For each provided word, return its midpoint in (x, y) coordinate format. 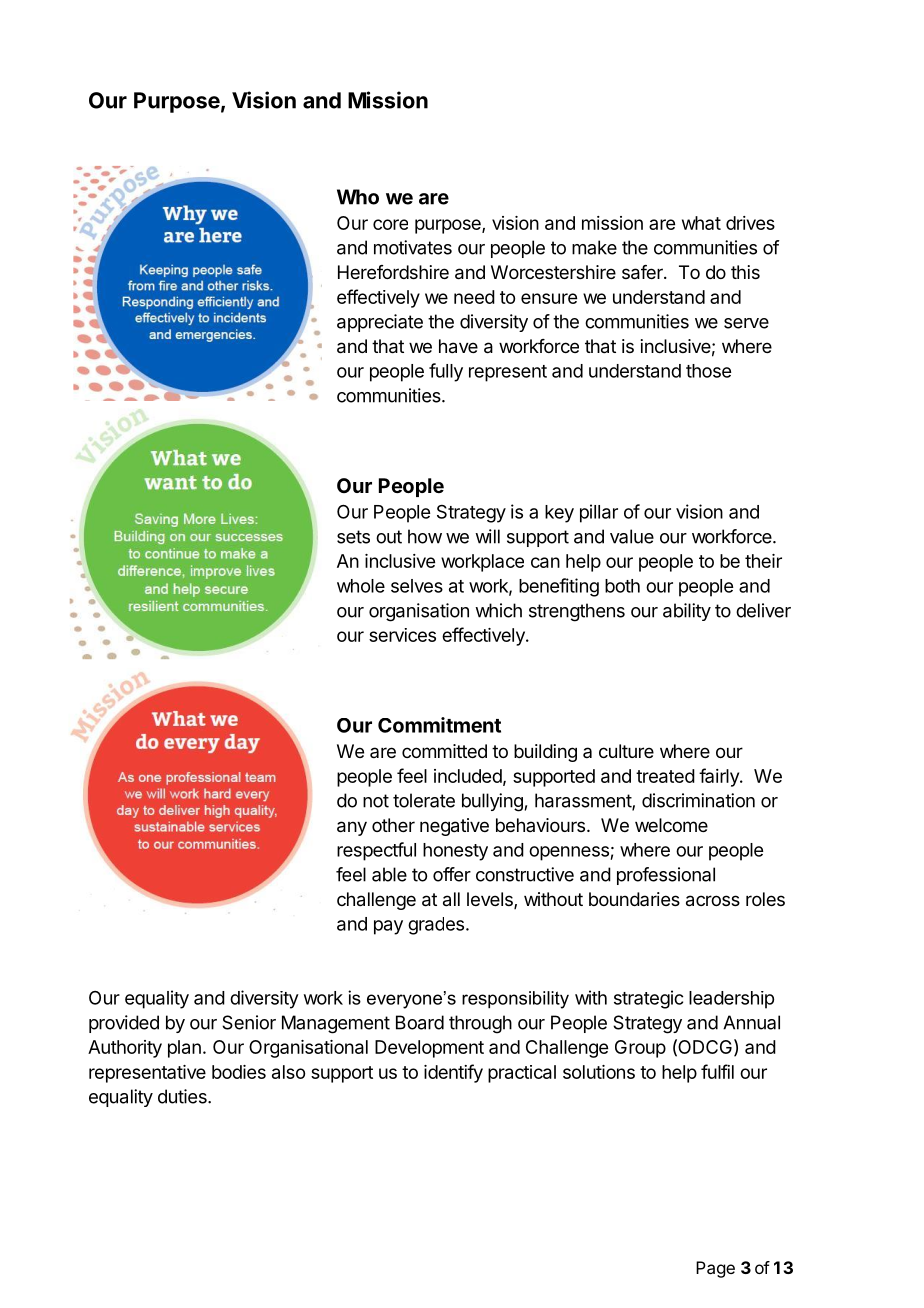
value (632, 536)
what (701, 223)
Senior (249, 1022)
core (390, 224)
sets (353, 537)
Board (420, 1022)
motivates (413, 247)
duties (183, 1096)
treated (665, 776)
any (352, 828)
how (425, 536)
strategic (648, 999)
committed (444, 751)
